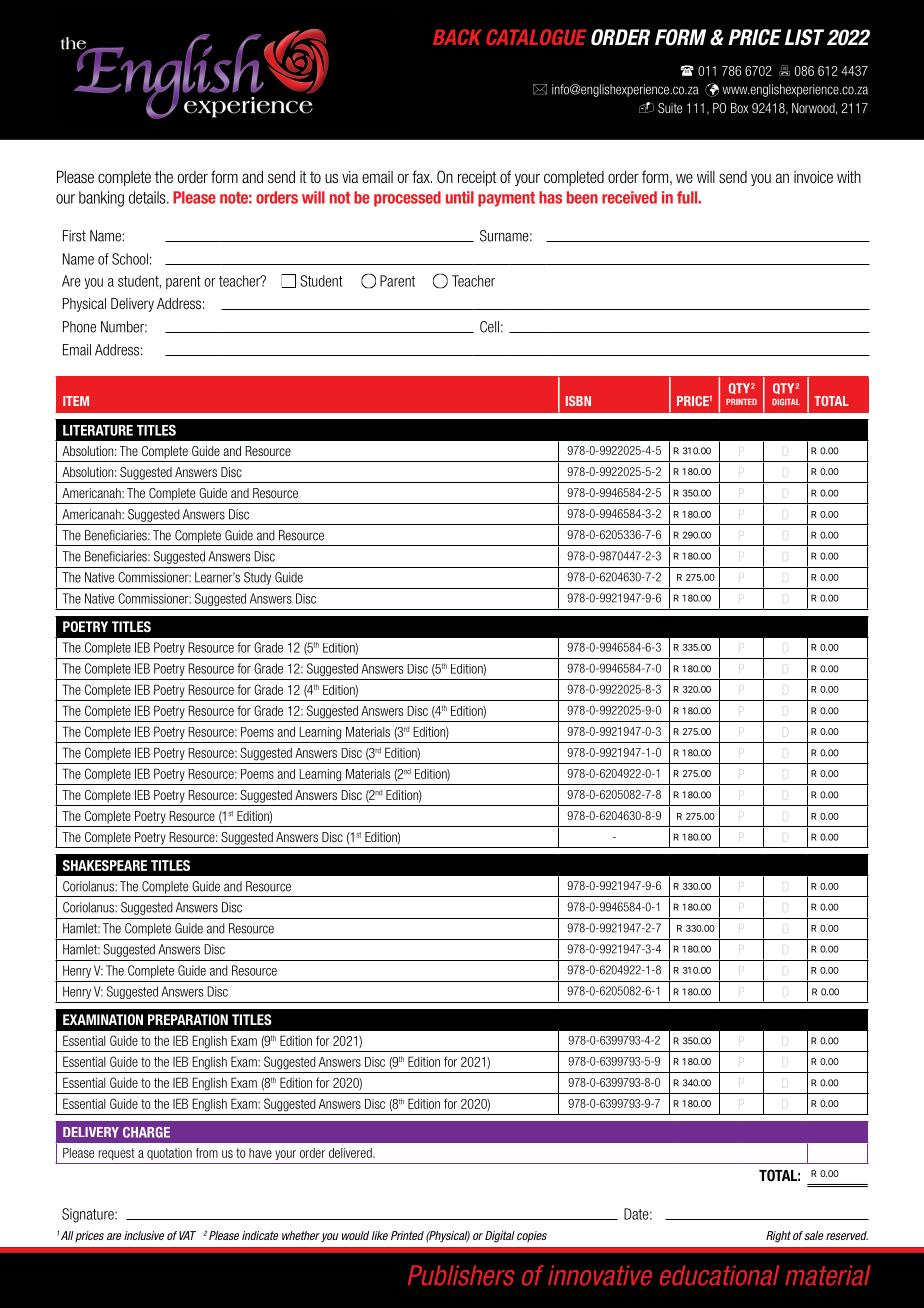  I want to click on inclusive, so click(144, 1235).
